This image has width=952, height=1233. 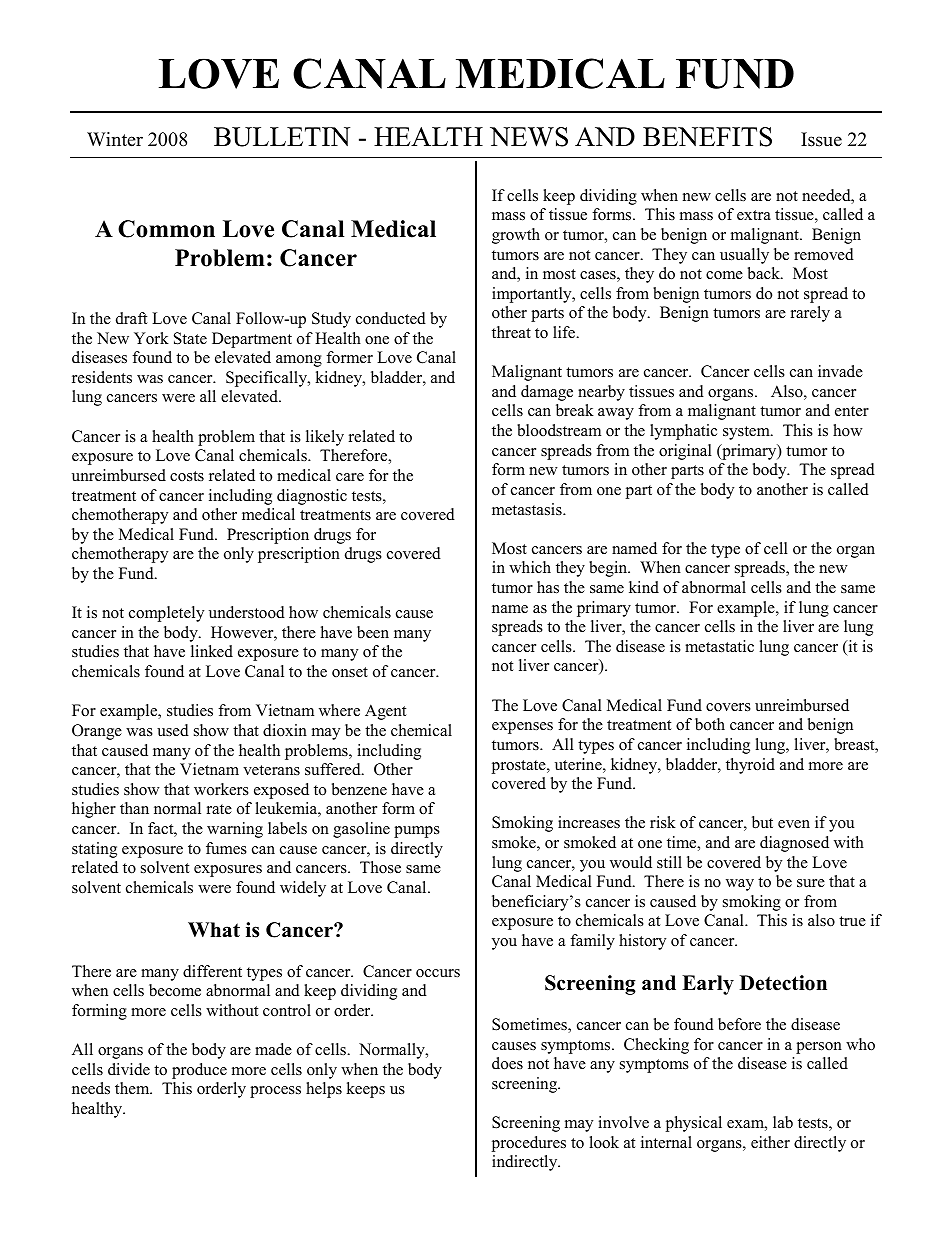 I want to click on but, so click(x=762, y=822).
